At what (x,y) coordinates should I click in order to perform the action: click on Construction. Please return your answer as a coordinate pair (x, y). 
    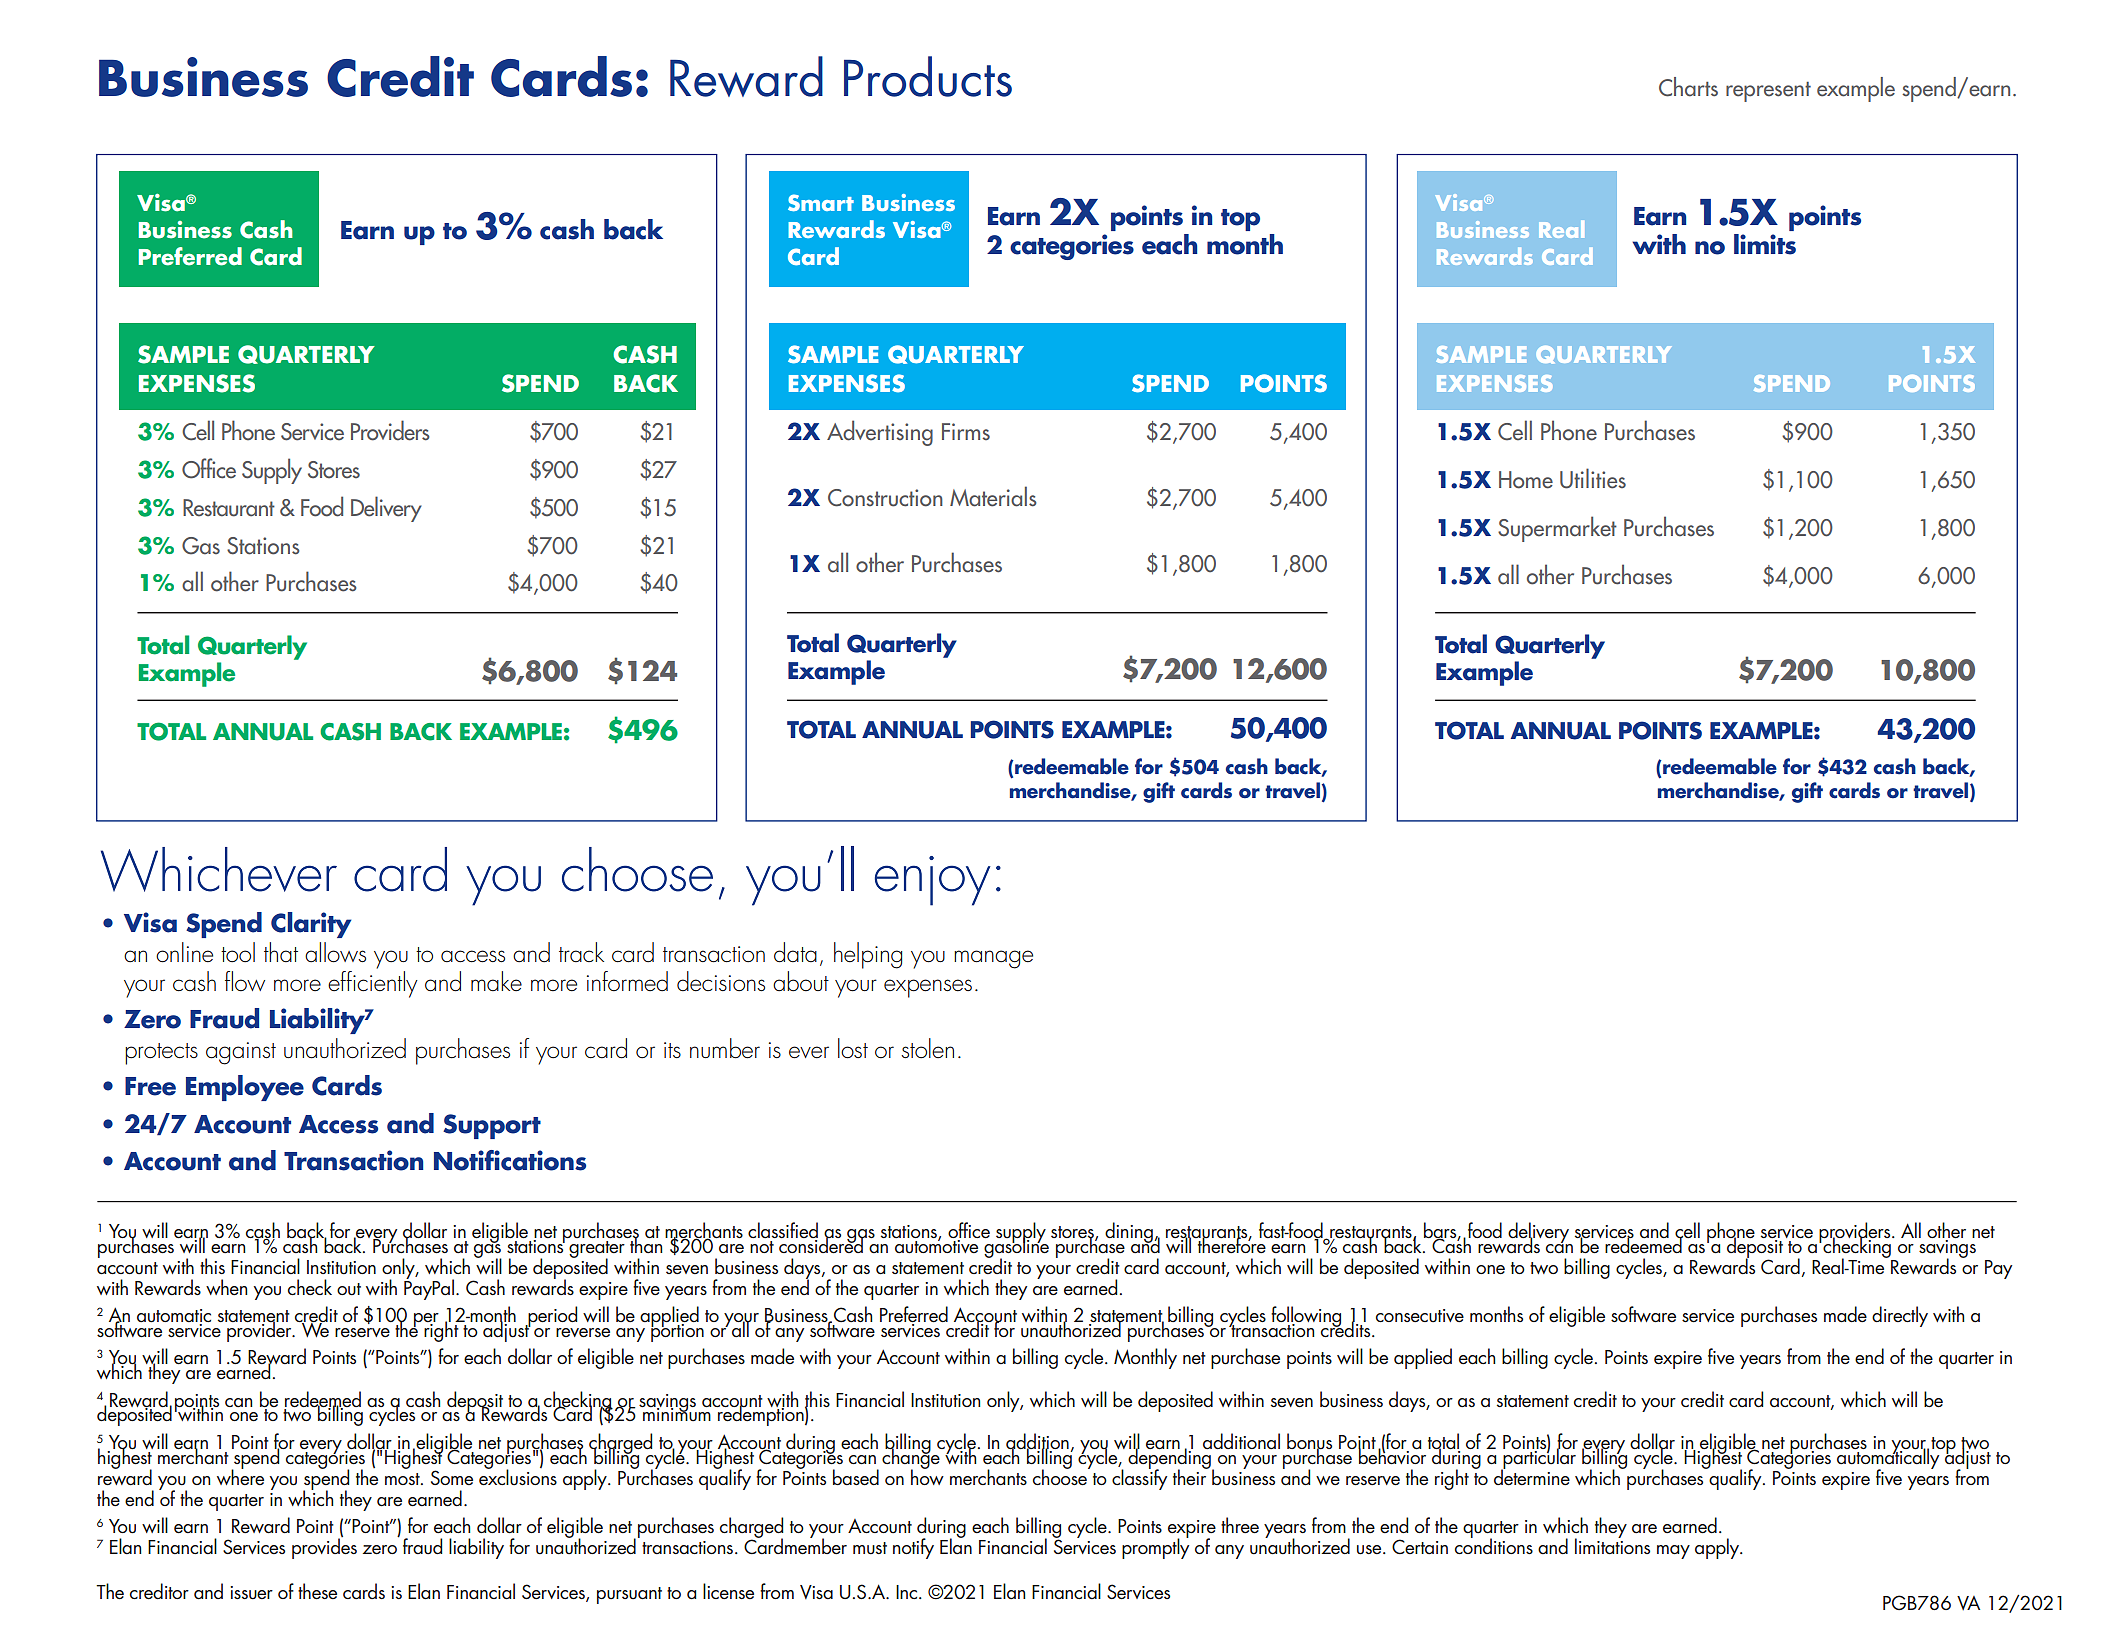
    Looking at the image, I should click on (885, 498).
